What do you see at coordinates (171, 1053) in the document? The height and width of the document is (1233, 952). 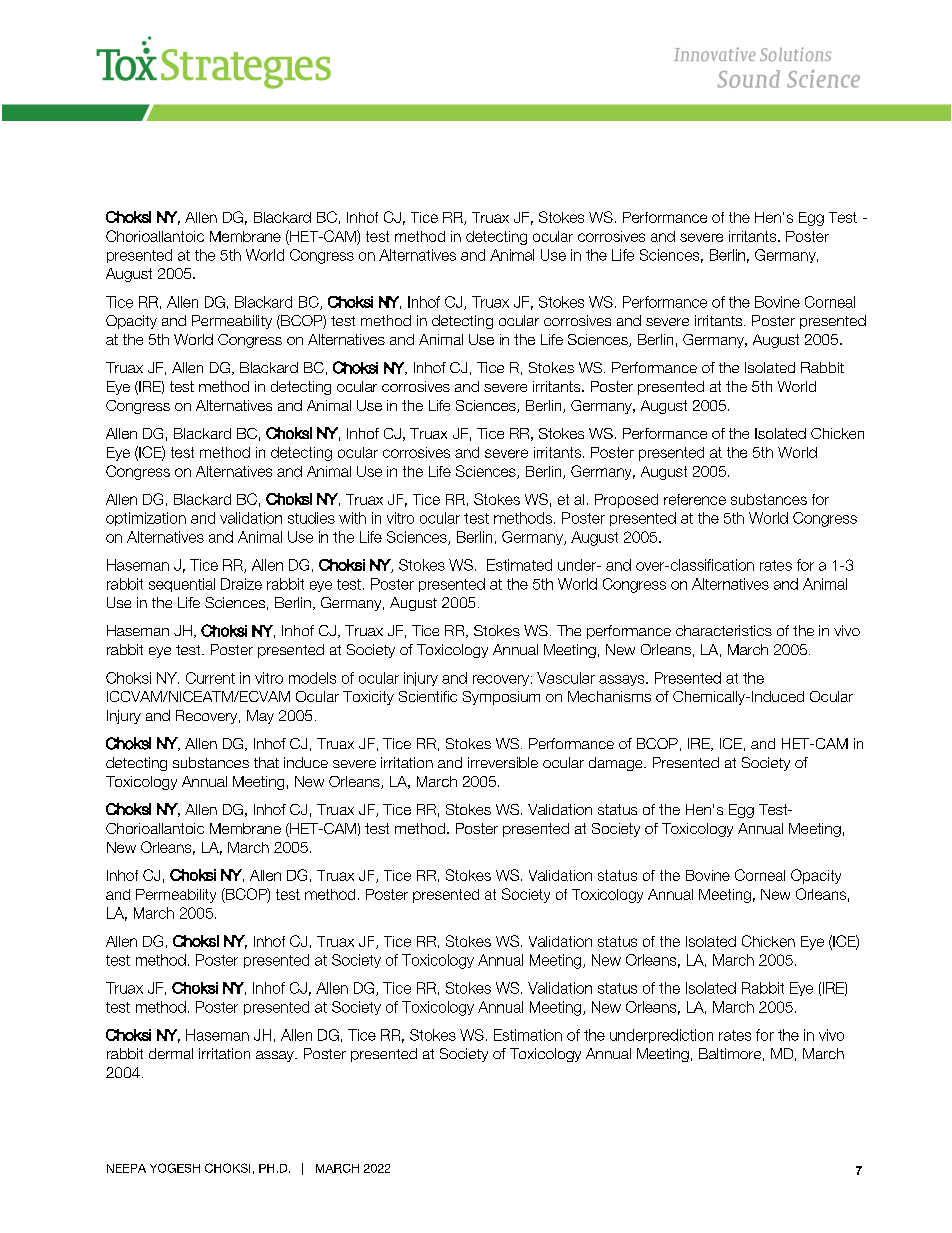 I see `dermal` at bounding box center [171, 1053].
